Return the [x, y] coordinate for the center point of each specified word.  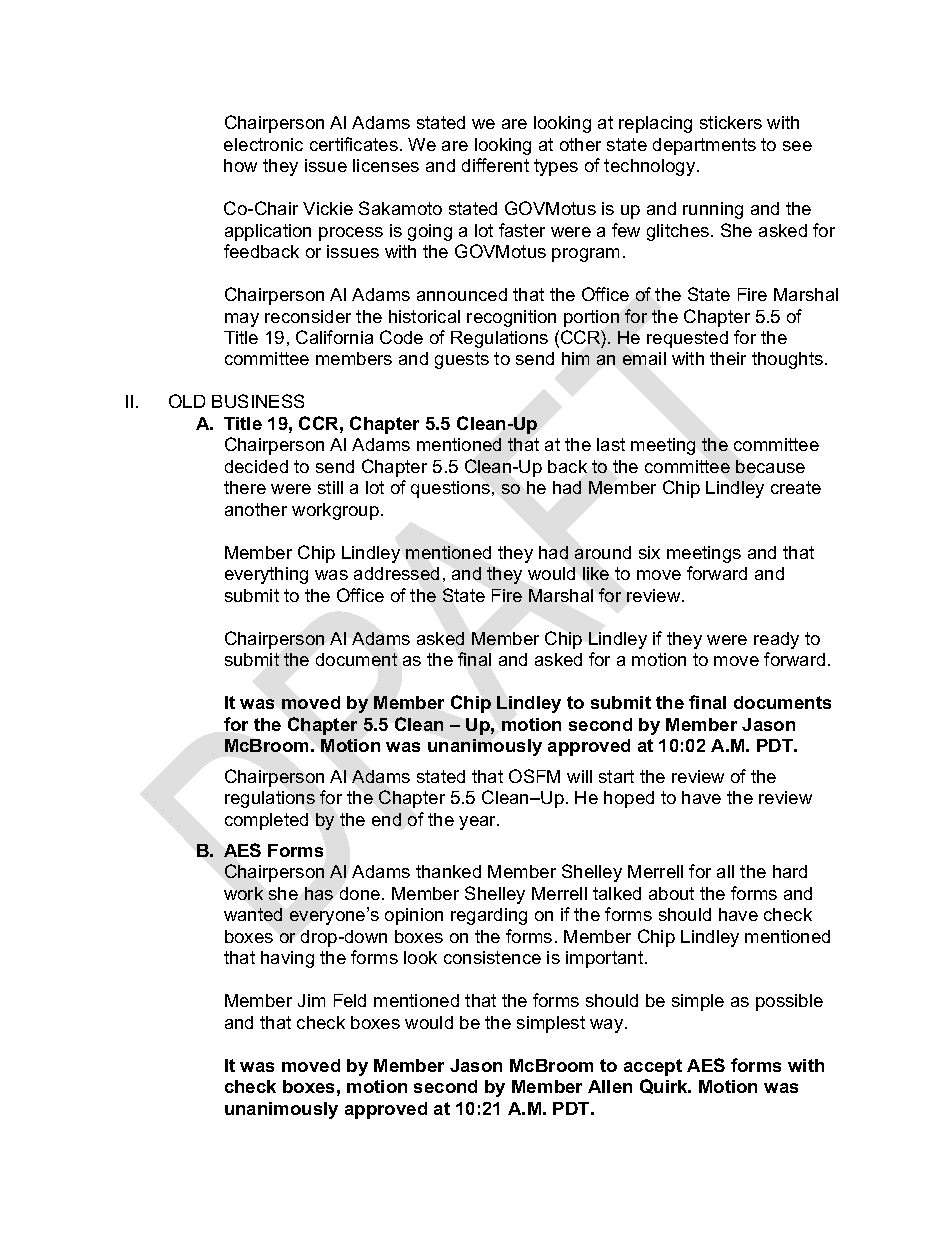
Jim [311, 1000]
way [608, 1026]
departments [704, 146]
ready [776, 640]
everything [266, 575]
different [495, 165]
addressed [396, 573]
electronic [263, 144]
